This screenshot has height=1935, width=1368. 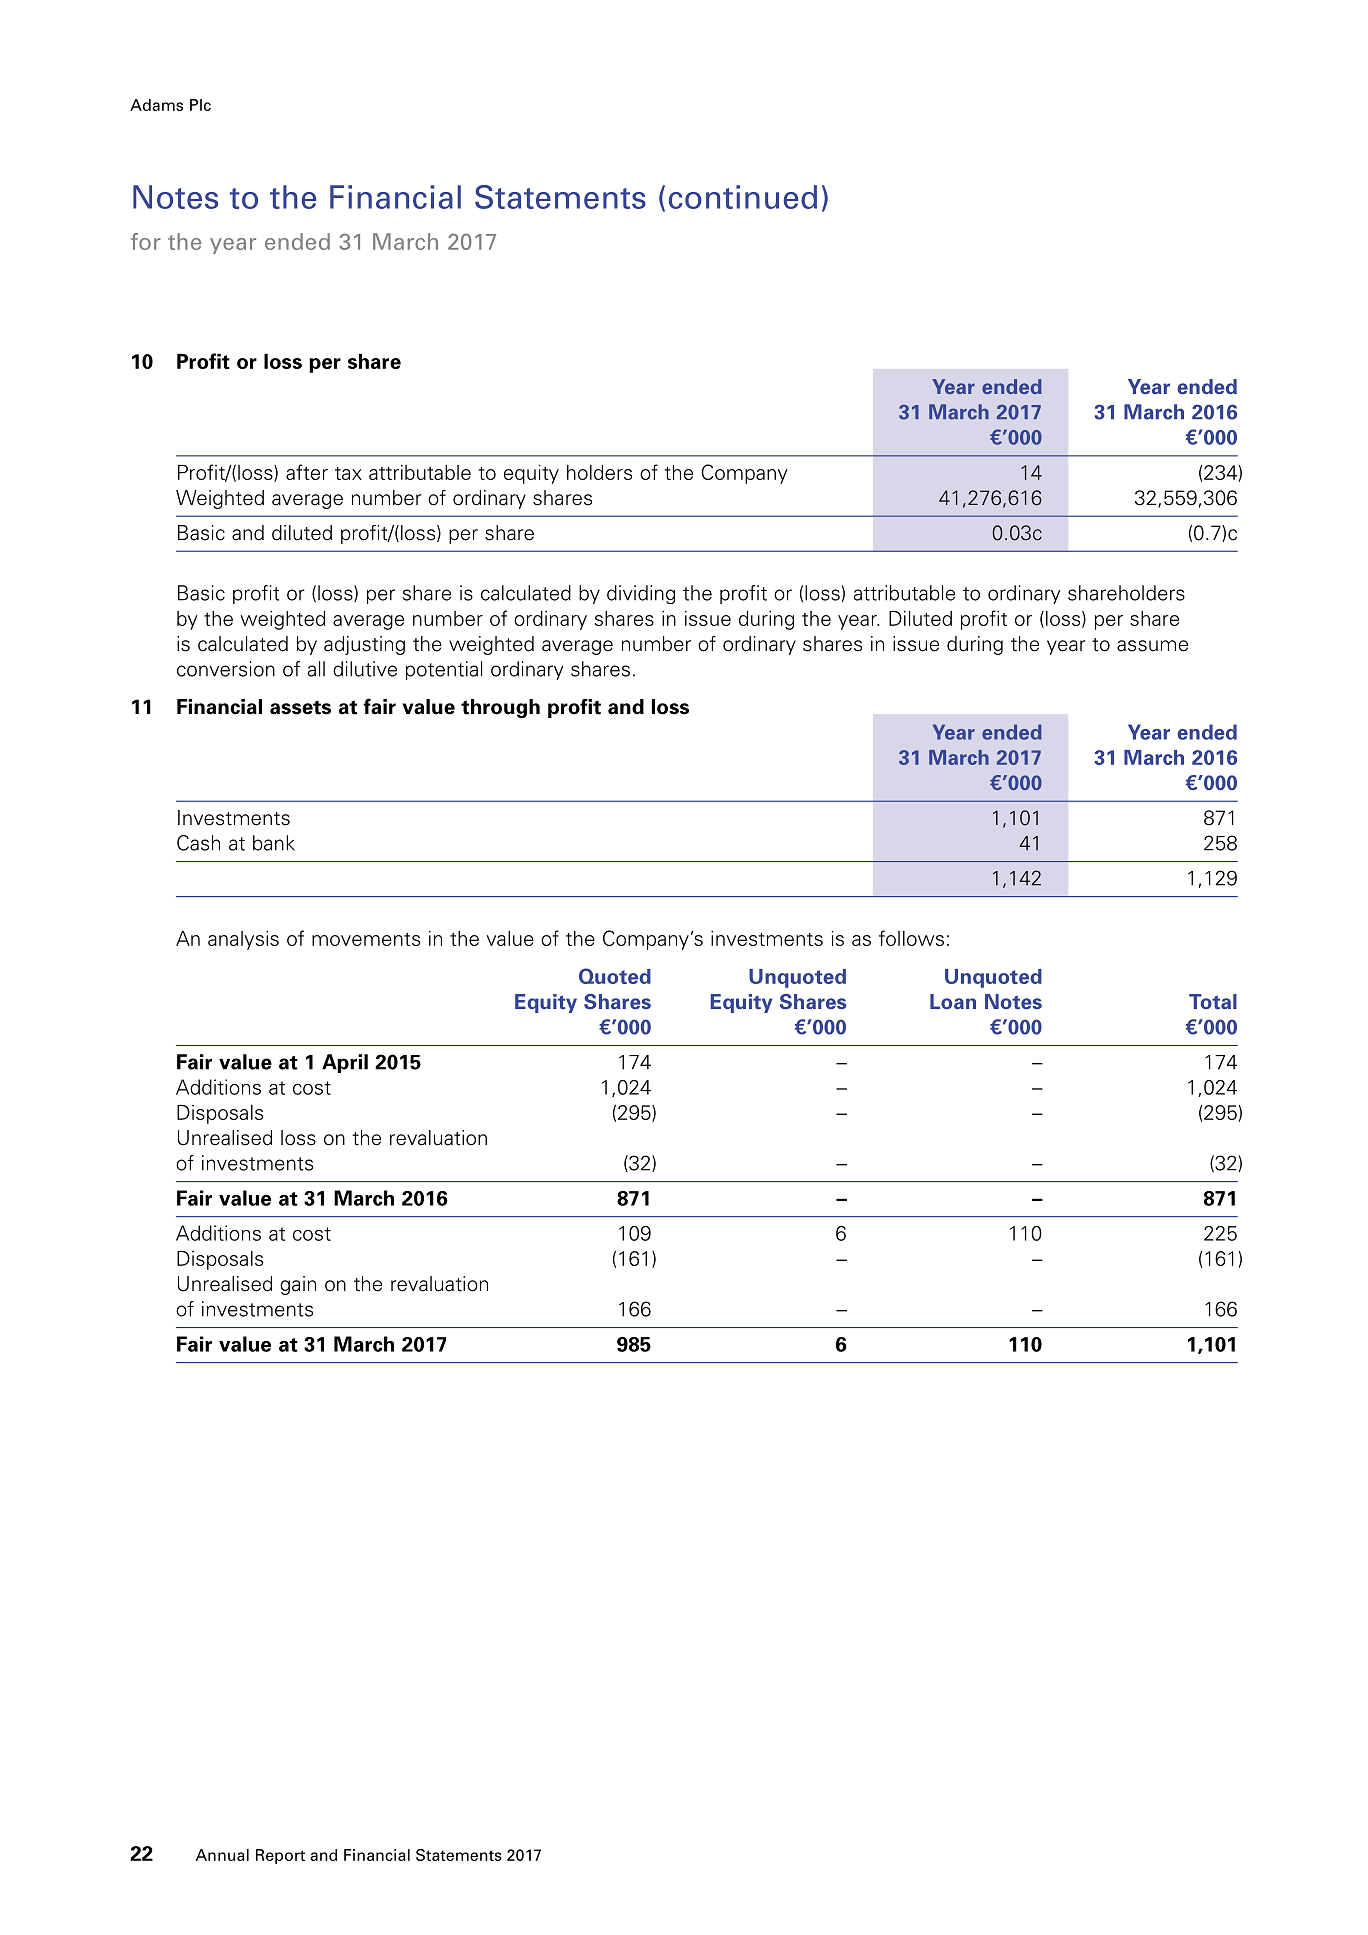 What do you see at coordinates (222, 1855) in the screenshot?
I see `Annual` at bounding box center [222, 1855].
